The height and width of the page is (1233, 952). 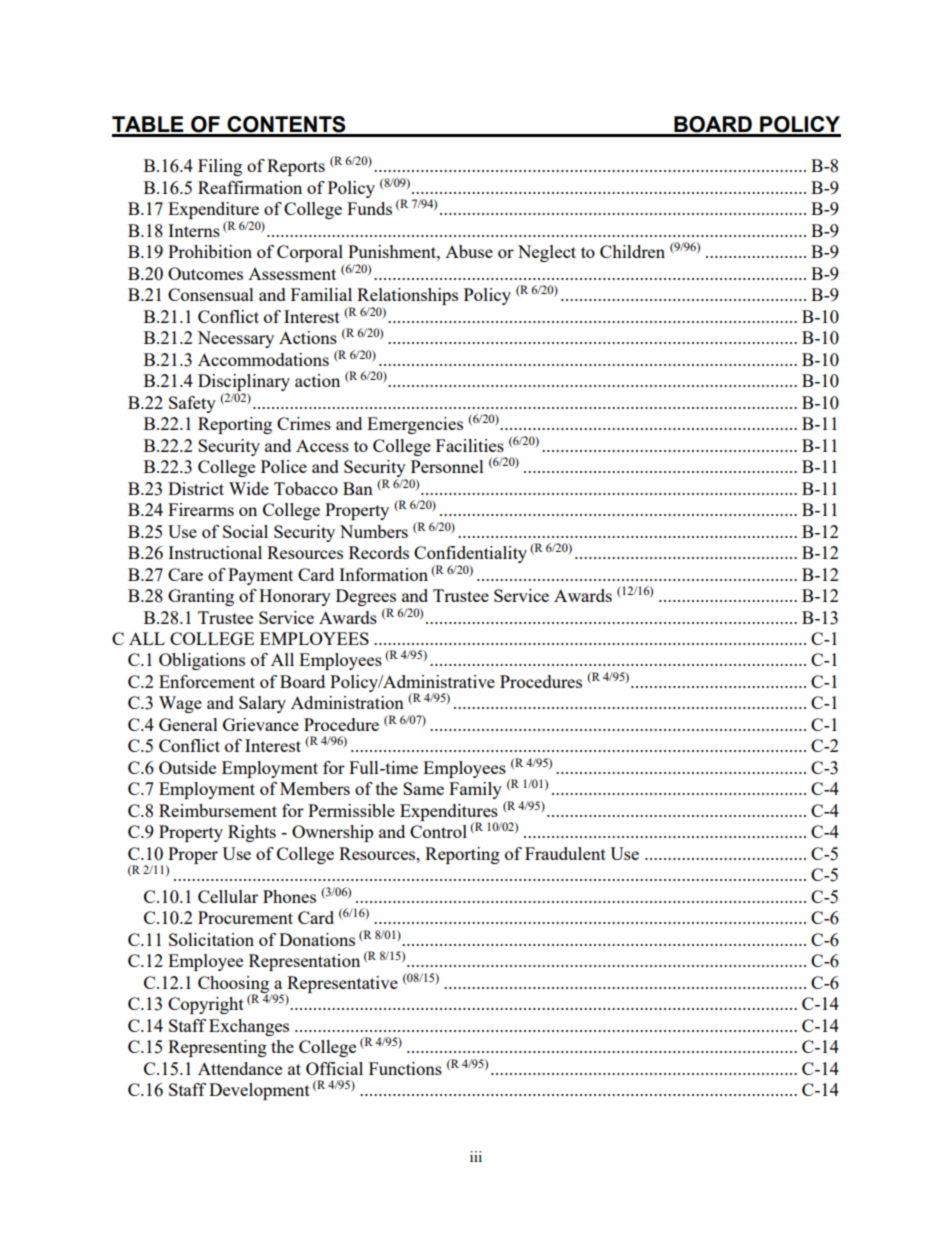 What do you see at coordinates (250, 187) in the page?
I see `Reaffirmation` at bounding box center [250, 187].
